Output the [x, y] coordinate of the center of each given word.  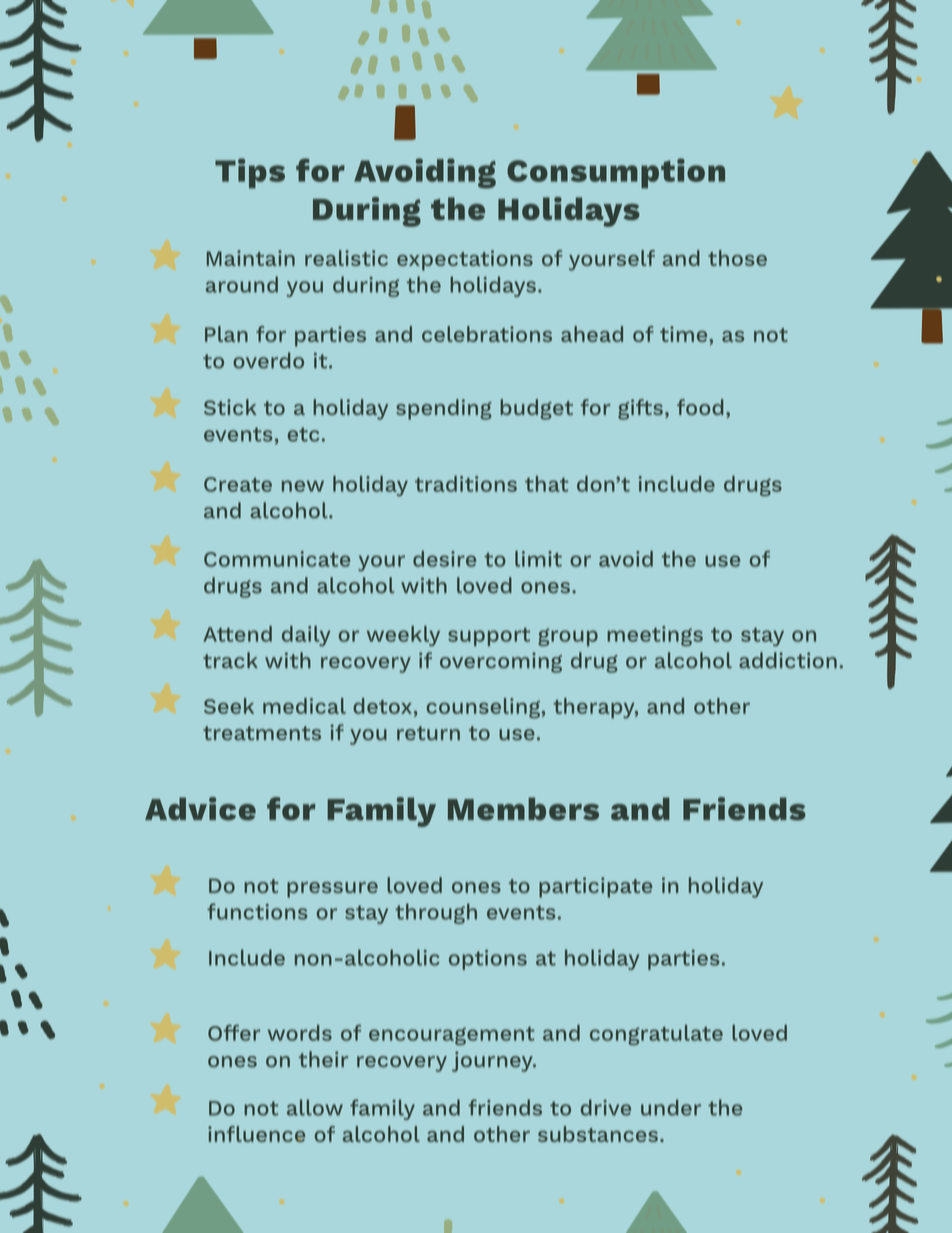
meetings [655, 636]
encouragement [452, 1036]
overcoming [501, 662]
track [230, 660]
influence [256, 1134]
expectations [465, 260]
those [737, 258]
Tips [250, 173]
